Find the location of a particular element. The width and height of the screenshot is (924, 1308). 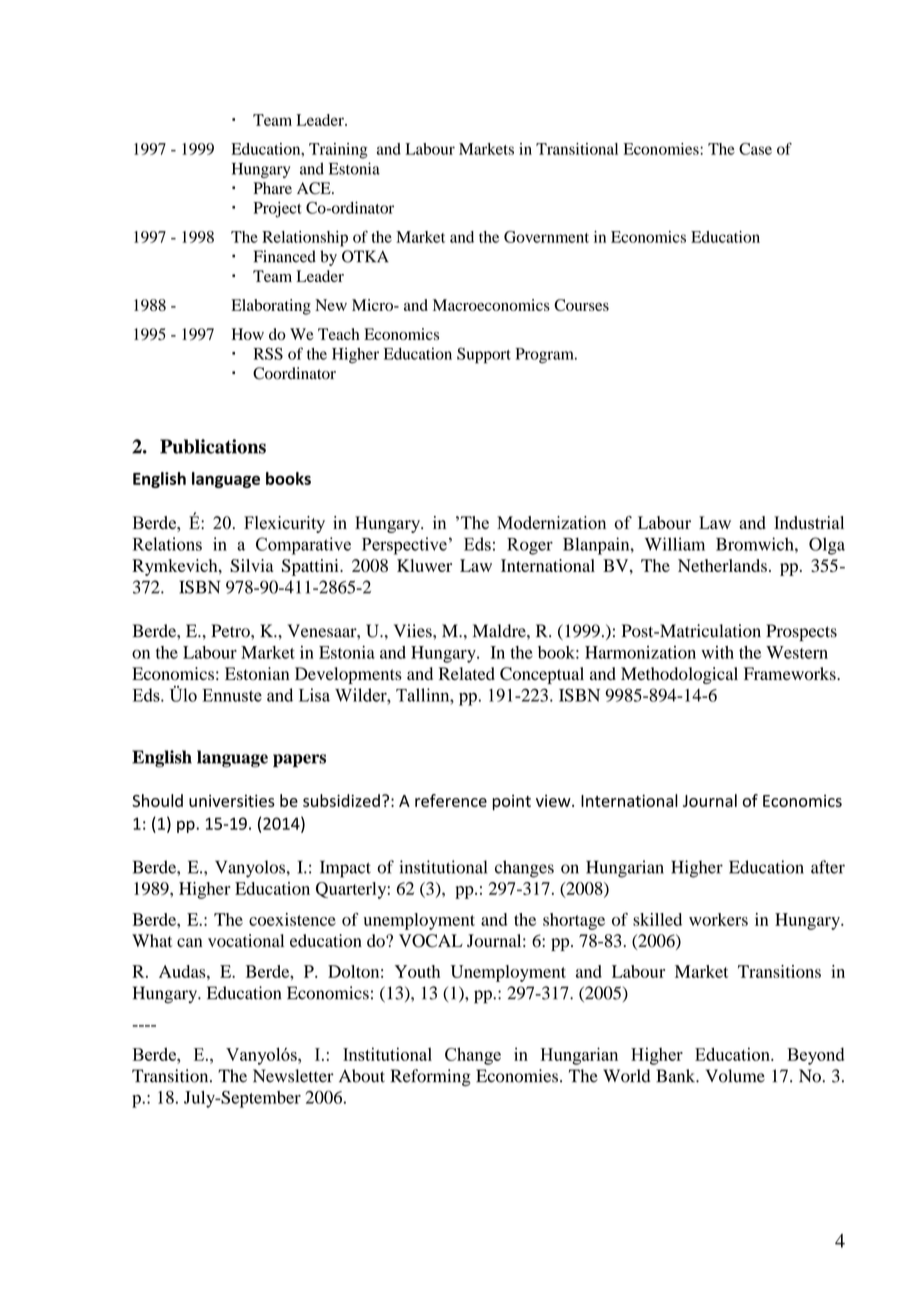

Case is located at coordinates (755, 149).
